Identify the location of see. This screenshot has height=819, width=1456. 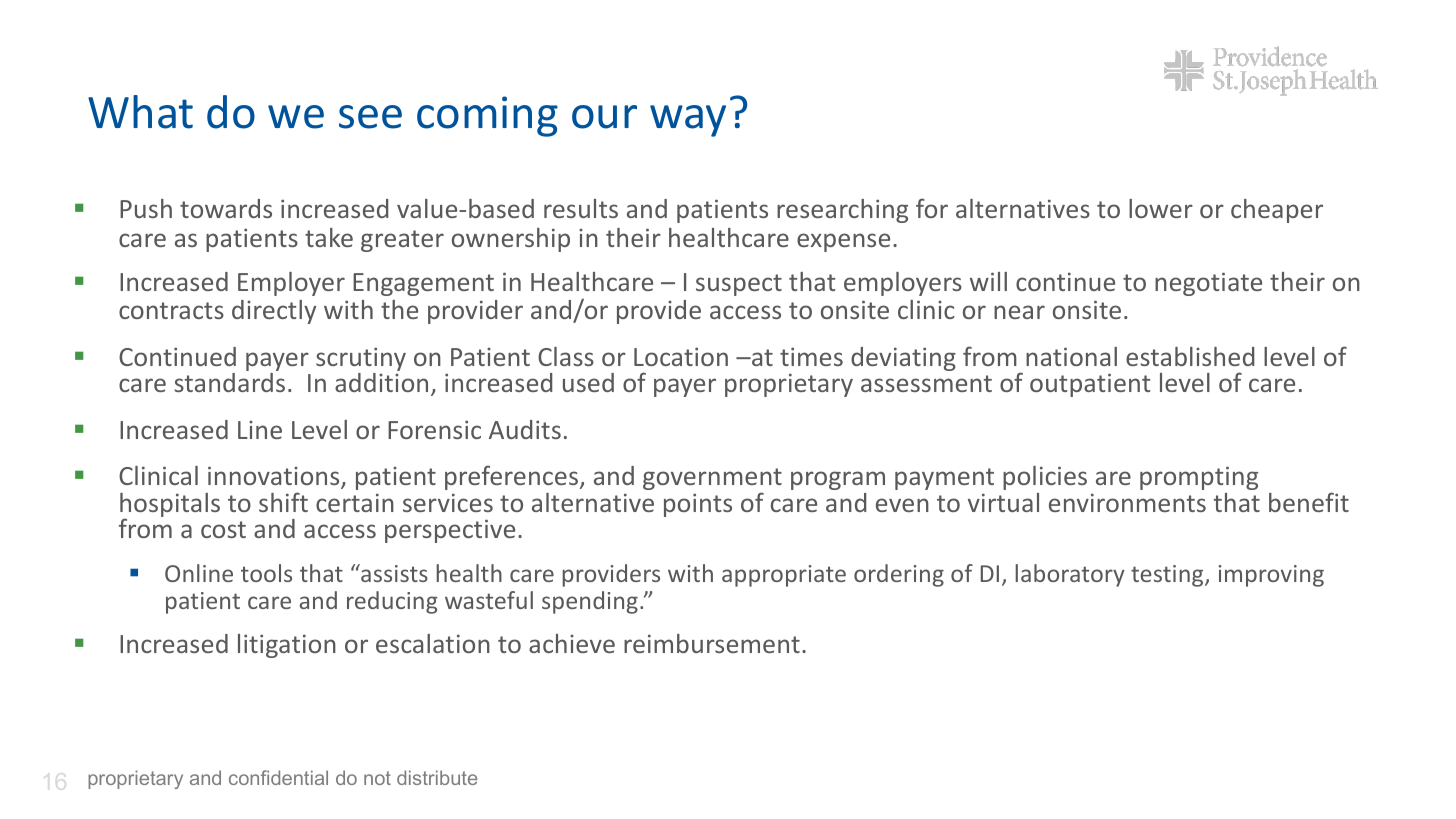
(370, 117).
